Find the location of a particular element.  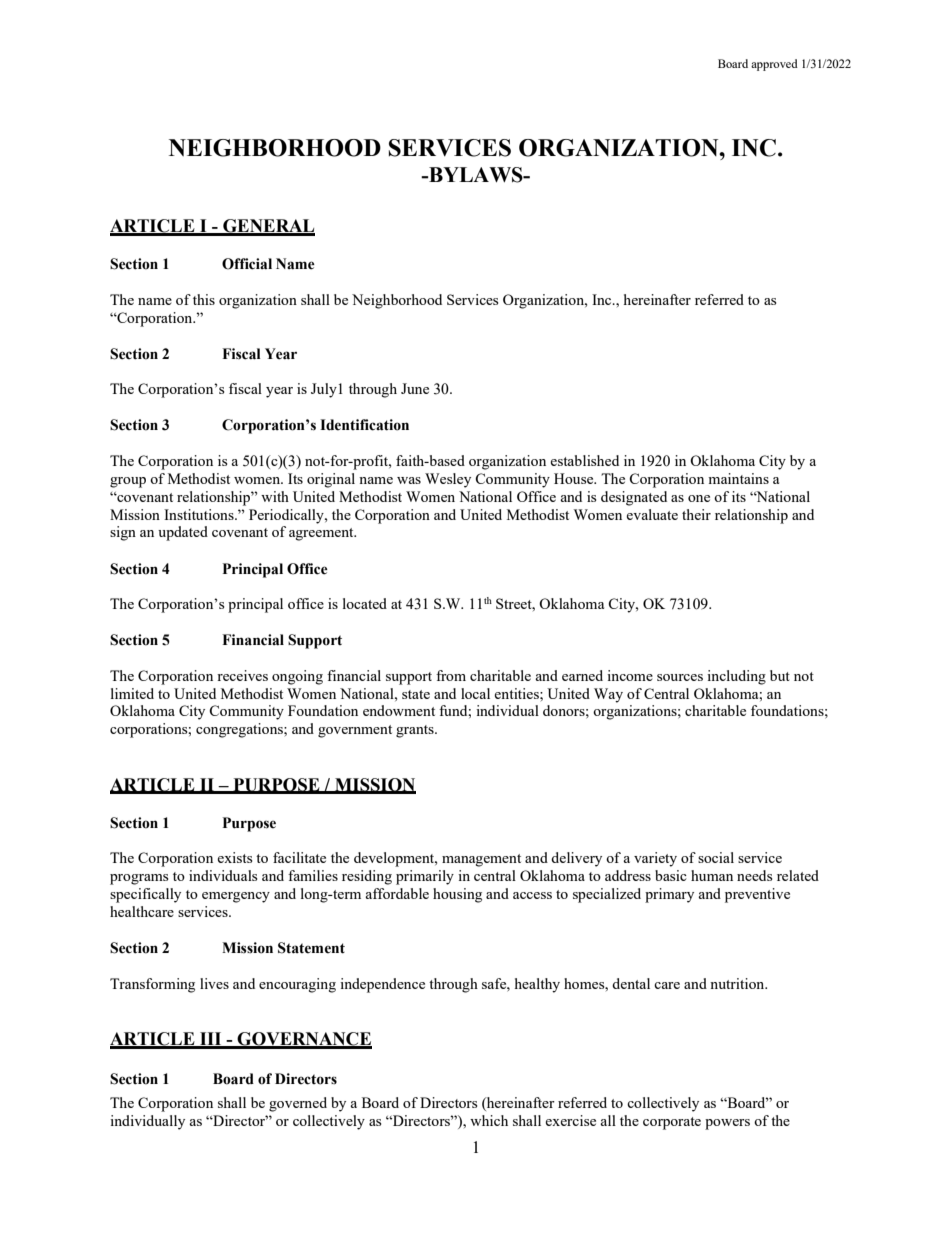

located is located at coordinates (365, 603).
